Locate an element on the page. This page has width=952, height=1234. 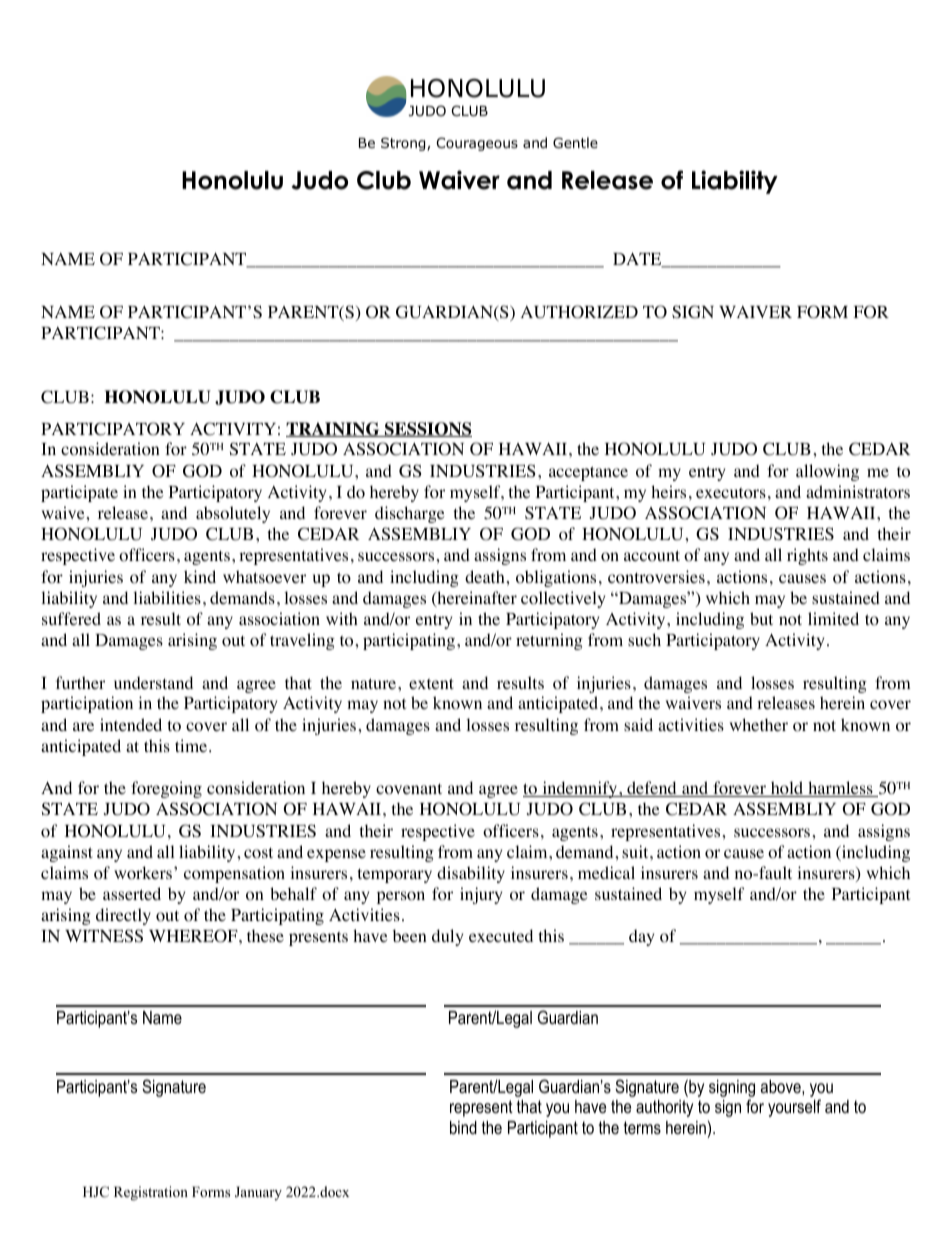
Strong is located at coordinates (404, 144).
